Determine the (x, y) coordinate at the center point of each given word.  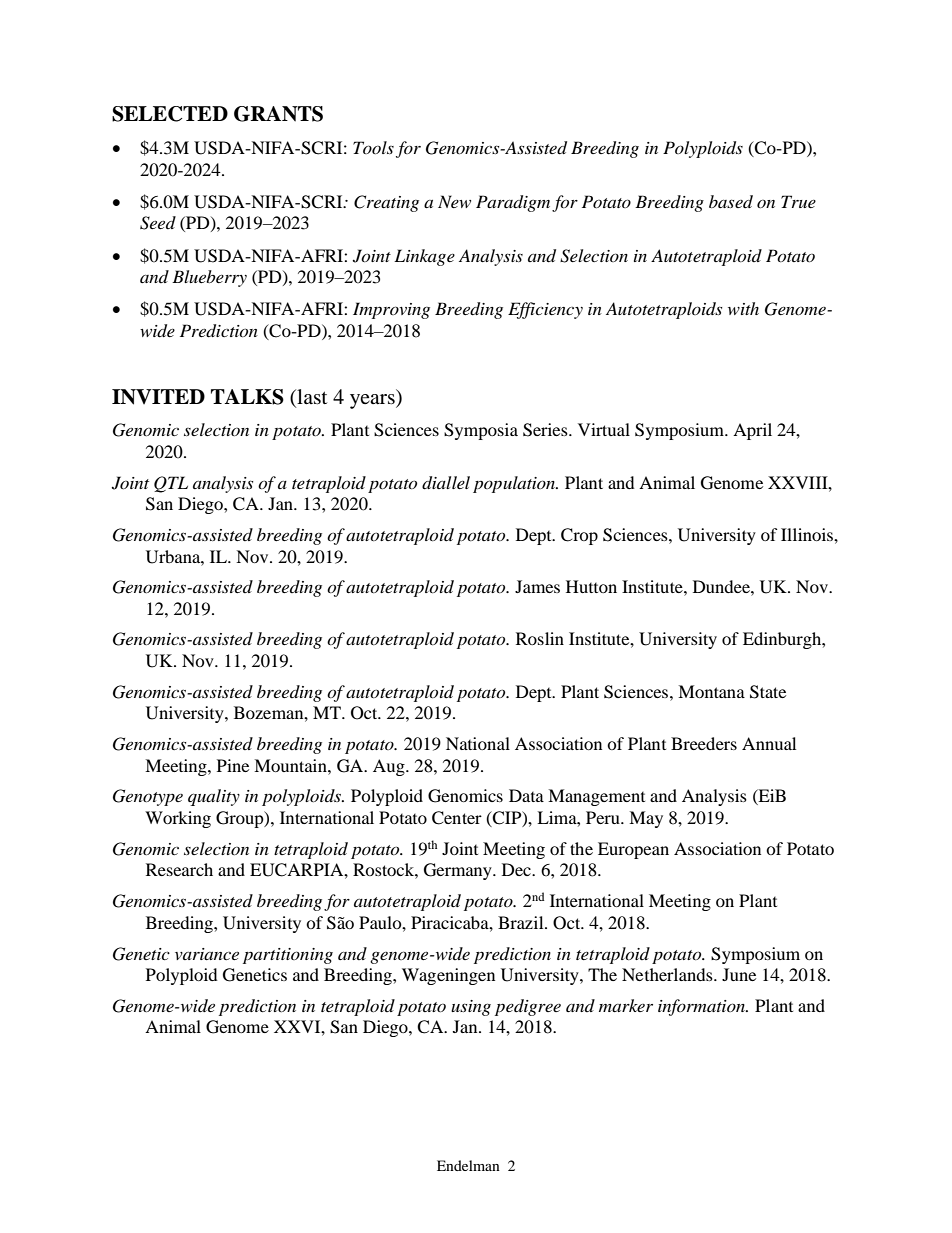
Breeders (704, 743)
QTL (171, 484)
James (537, 586)
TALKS (247, 397)
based (731, 201)
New (454, 201)
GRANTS (278, 114)
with (743, 308)
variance (207, 954)
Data (526, 795)
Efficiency (545, 310)
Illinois (808, 534)
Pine (233, 765)
